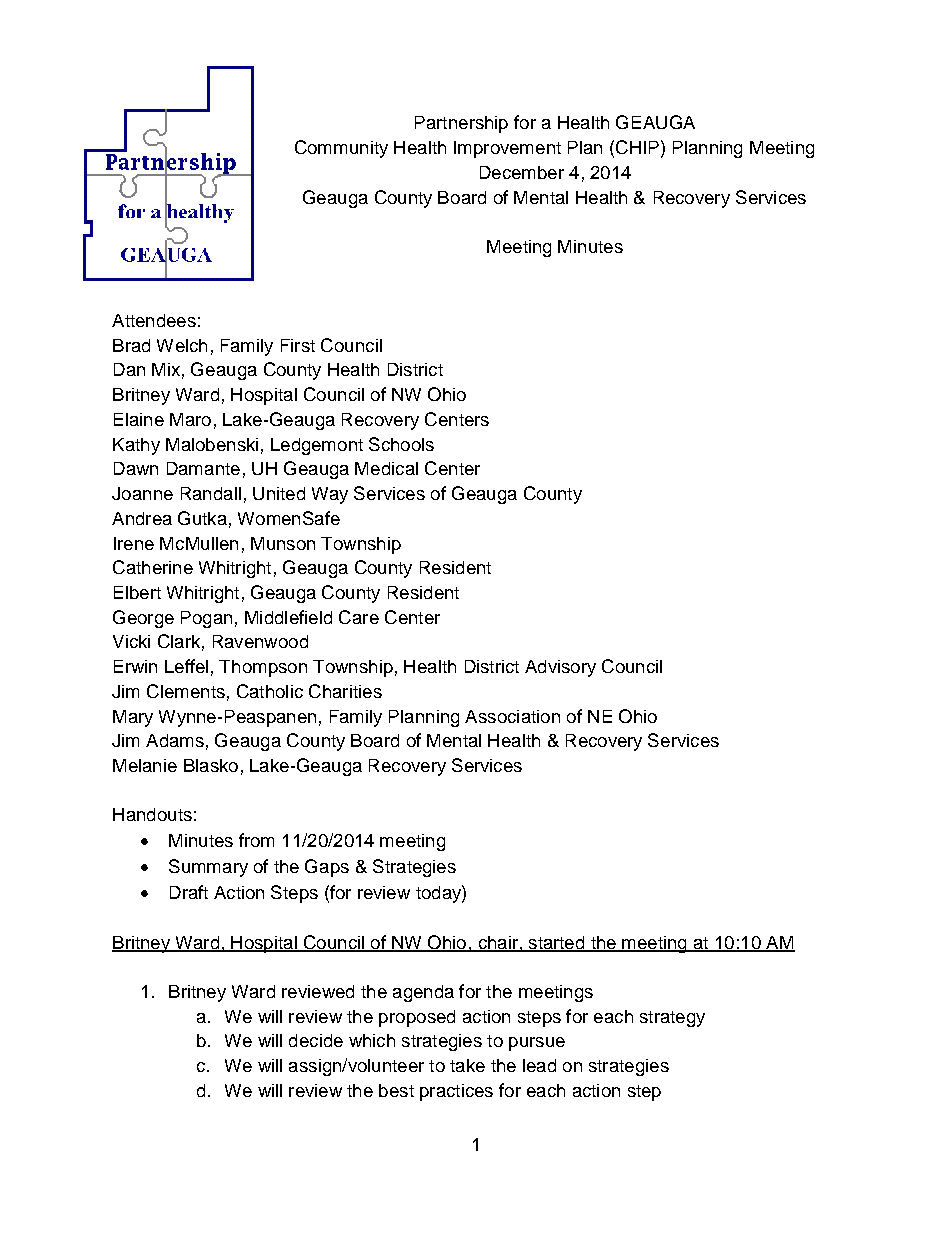 The width and height of the screenshot is (952, 1233). Describe the element at coordinates (401, 444) in the screenshot. I see `Schools` at that location.
